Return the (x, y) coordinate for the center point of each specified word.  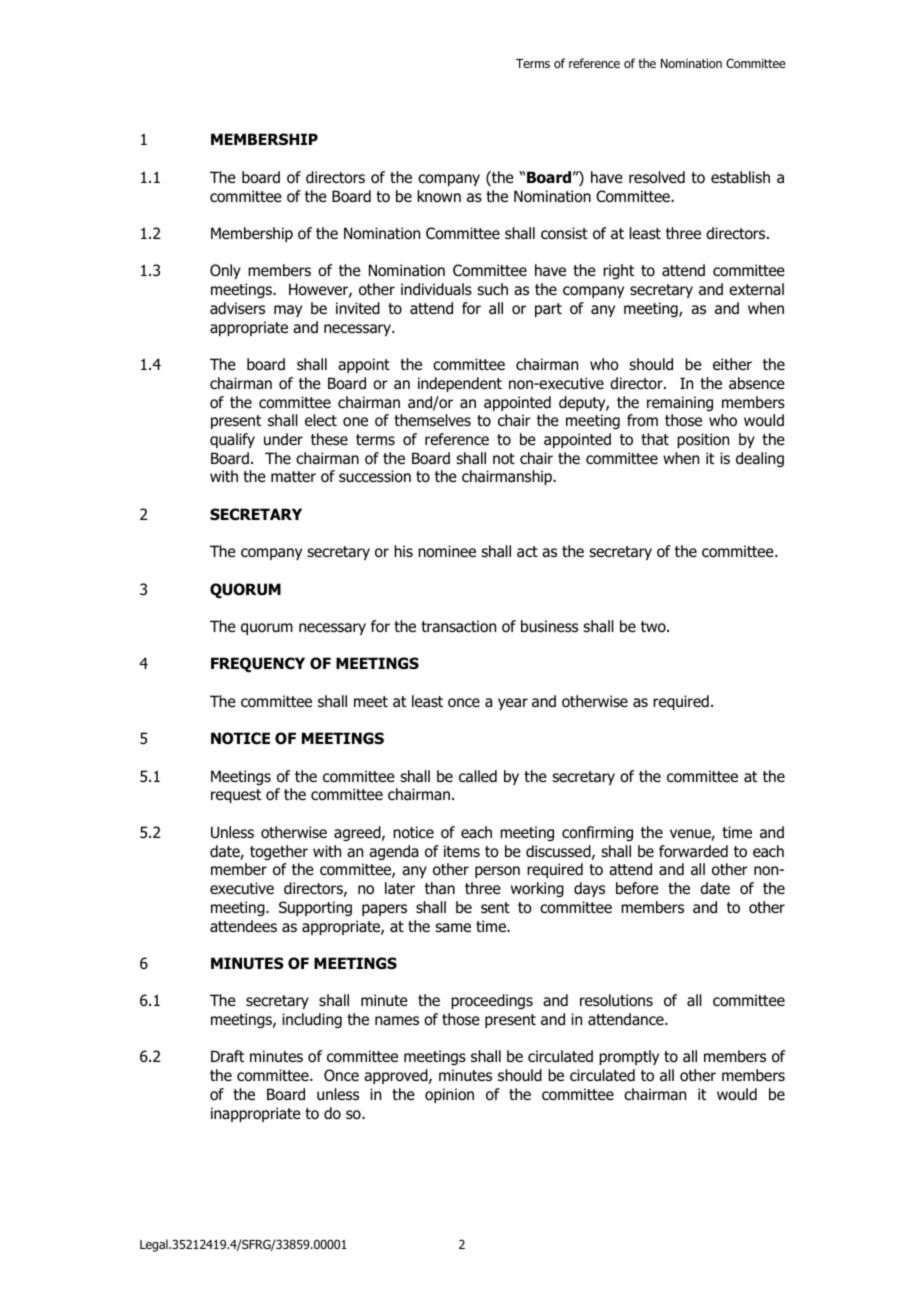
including (312, 1020)
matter (293, 477)
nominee (447, 551)
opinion (449, 1095)
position (703, 440)
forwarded (693, 851)
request (236, 796)
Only (225, 271)
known (439, 196)
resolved (657, 177)
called (478, 776)
